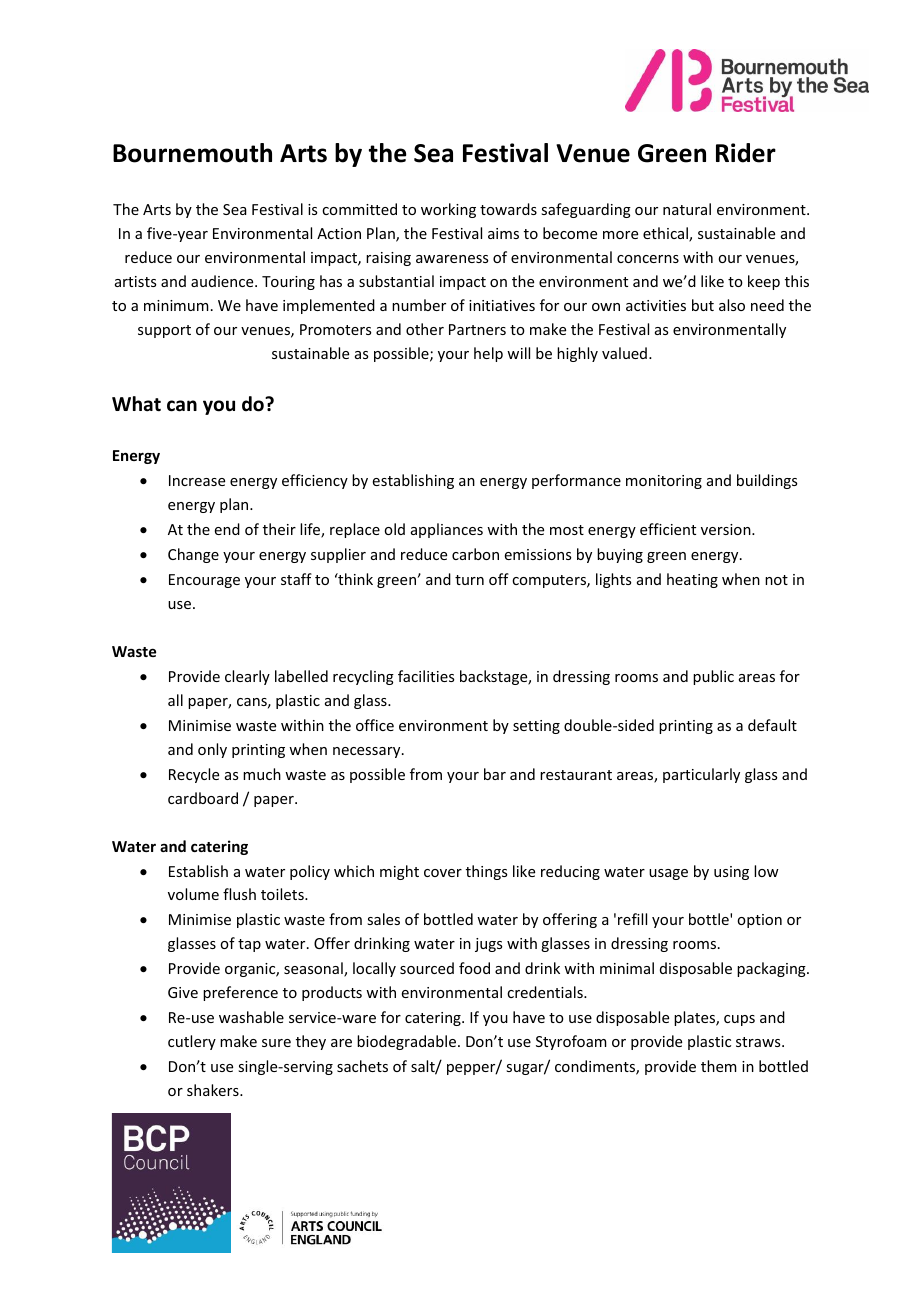  Describe the element at coordinates (197, 480) in the screenshot. I see `Increase` at that location.
